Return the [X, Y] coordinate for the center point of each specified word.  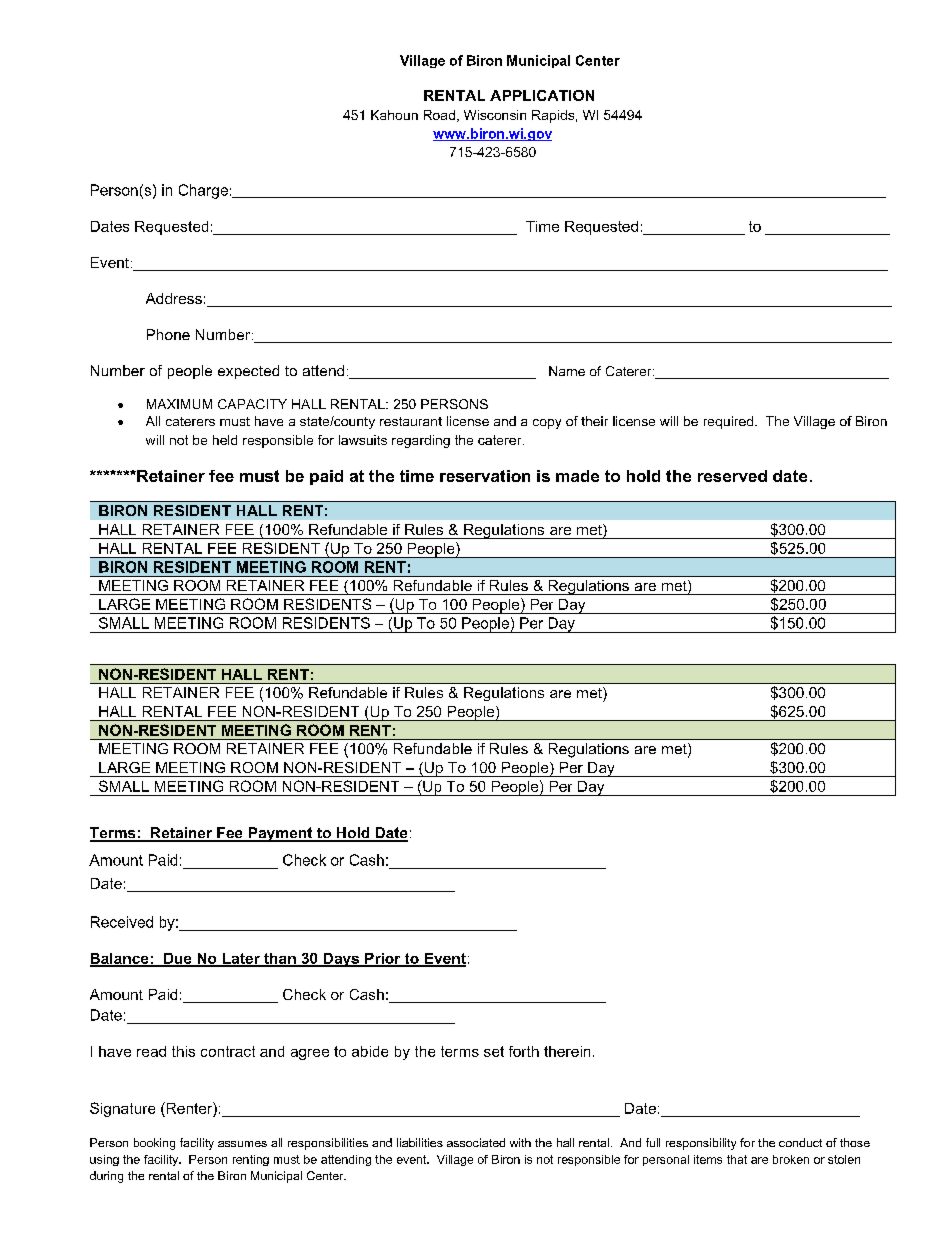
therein [567, 1051]
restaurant [411, 421]
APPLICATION [542, 95]
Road [439, 115]
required [728, 422]
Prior [383, 959]
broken [791, 1159]
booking [154, 1144]
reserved [732, 476]
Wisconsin [495, 115]
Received [122, 922]
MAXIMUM [179, 404]
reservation [485, 476]
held [225, 440]
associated [476, 1142]
